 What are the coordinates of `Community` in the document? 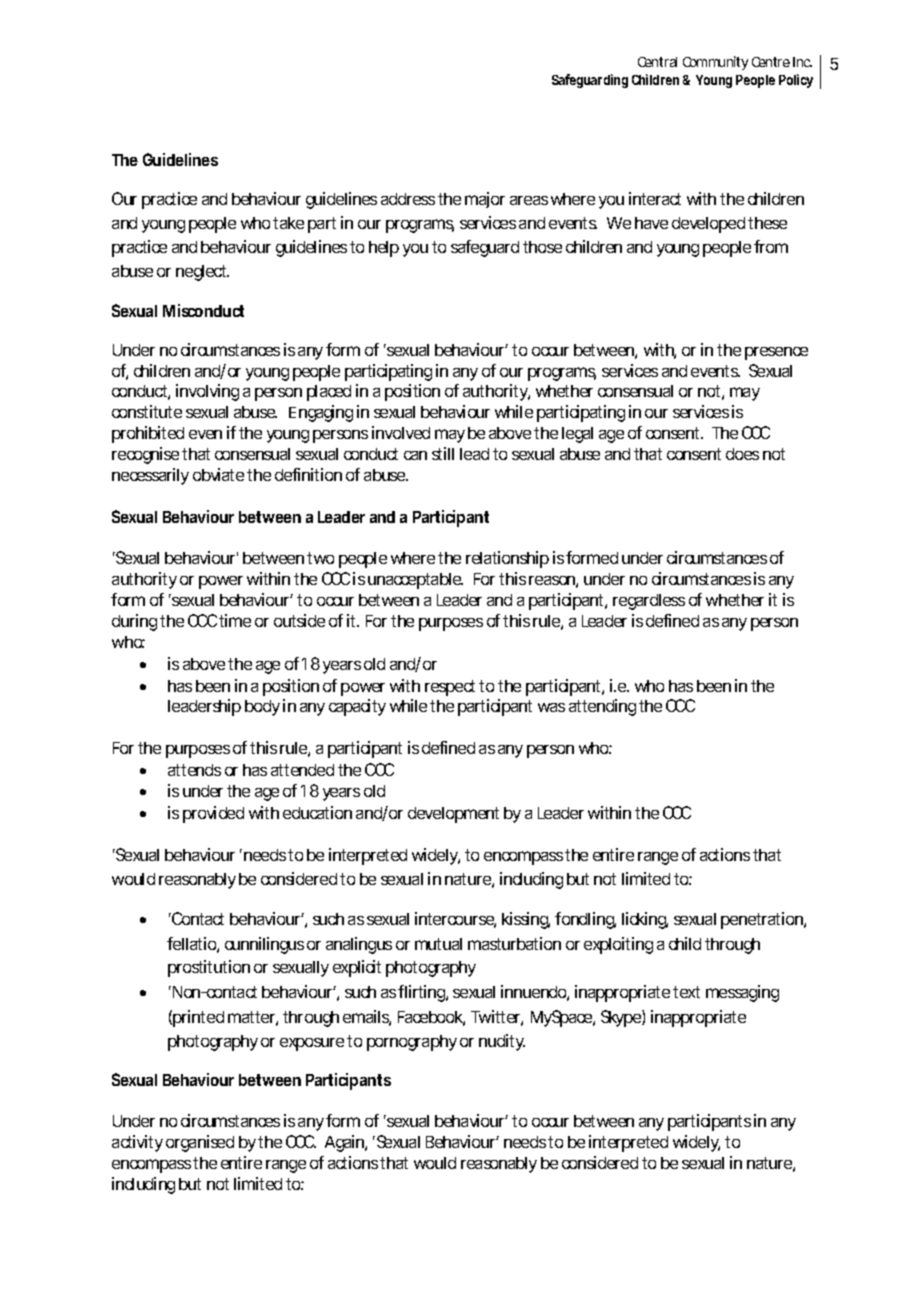 It's located at (715, 63).
